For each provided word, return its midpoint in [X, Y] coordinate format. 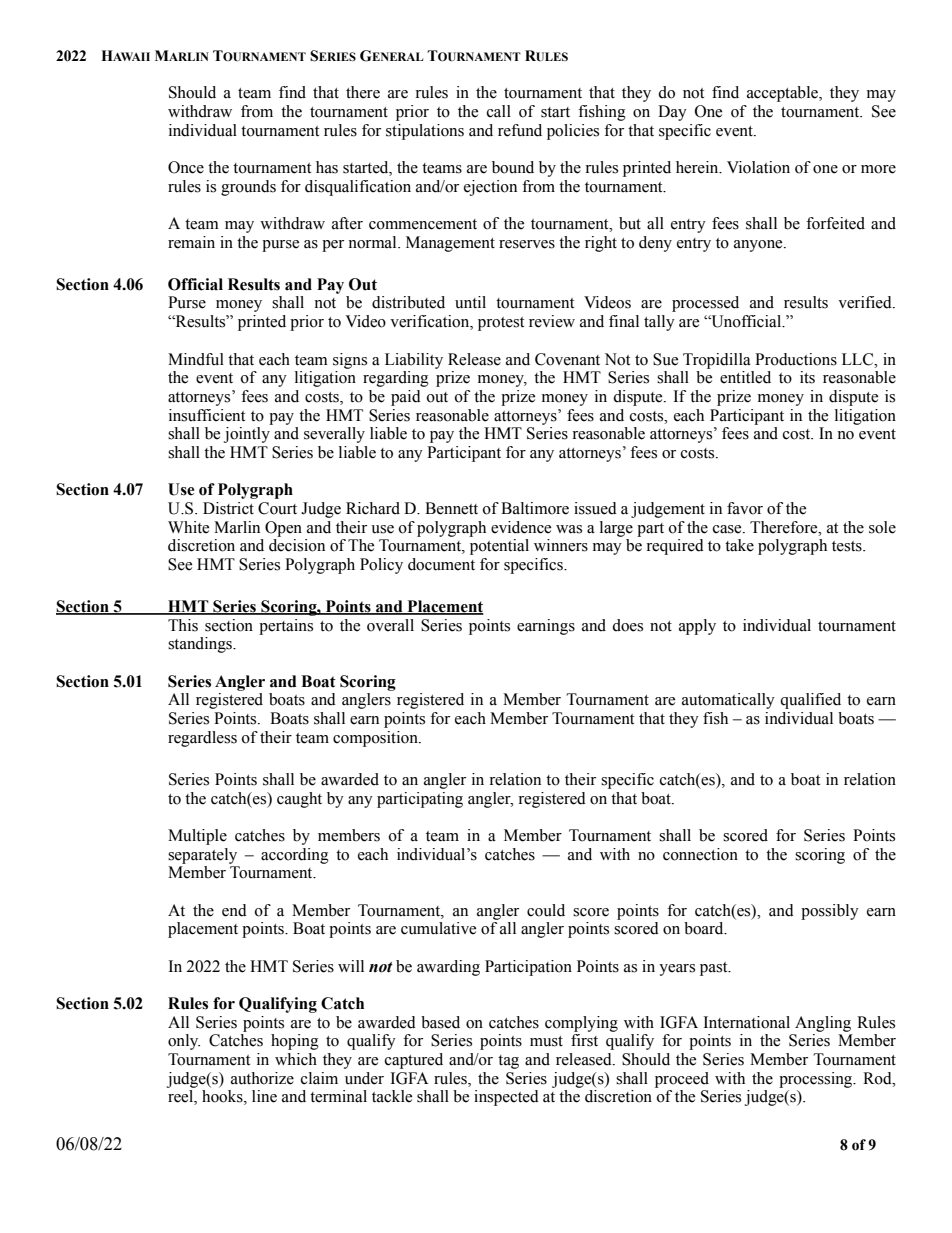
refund [520, 130]
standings [201, 645]
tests [848, 546]
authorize [262, 1078]
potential [499, 547]
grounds [248, 188]
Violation [758, 167]
